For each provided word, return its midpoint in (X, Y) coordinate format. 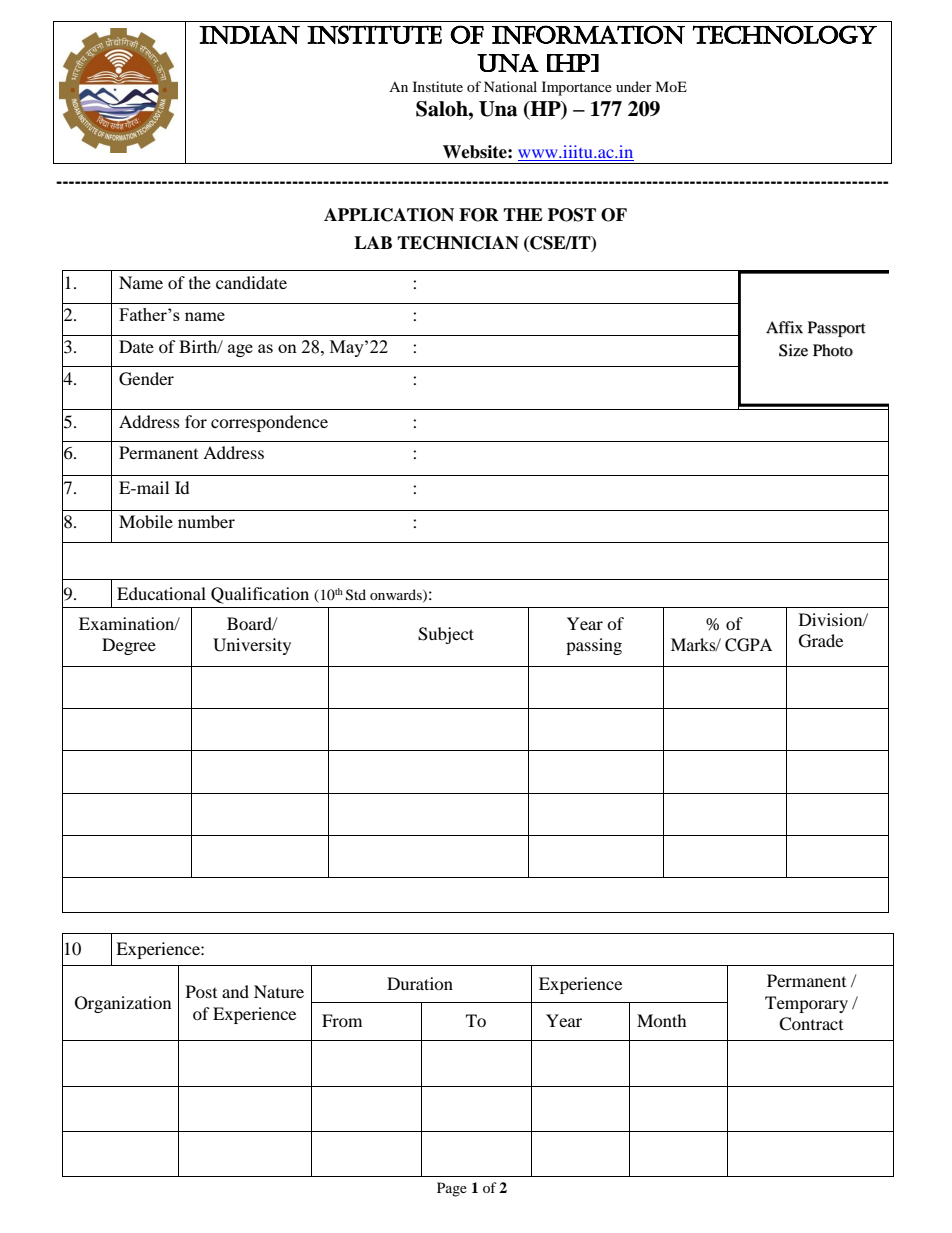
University (252, 646)
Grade (821, 641)
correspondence (269, 423)
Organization (123, 1004)
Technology (785, 34)
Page (452, 1189)
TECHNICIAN (458, 243)
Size (793, 350)
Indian (249, 34)
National (510, 86)
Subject (446, 635)
